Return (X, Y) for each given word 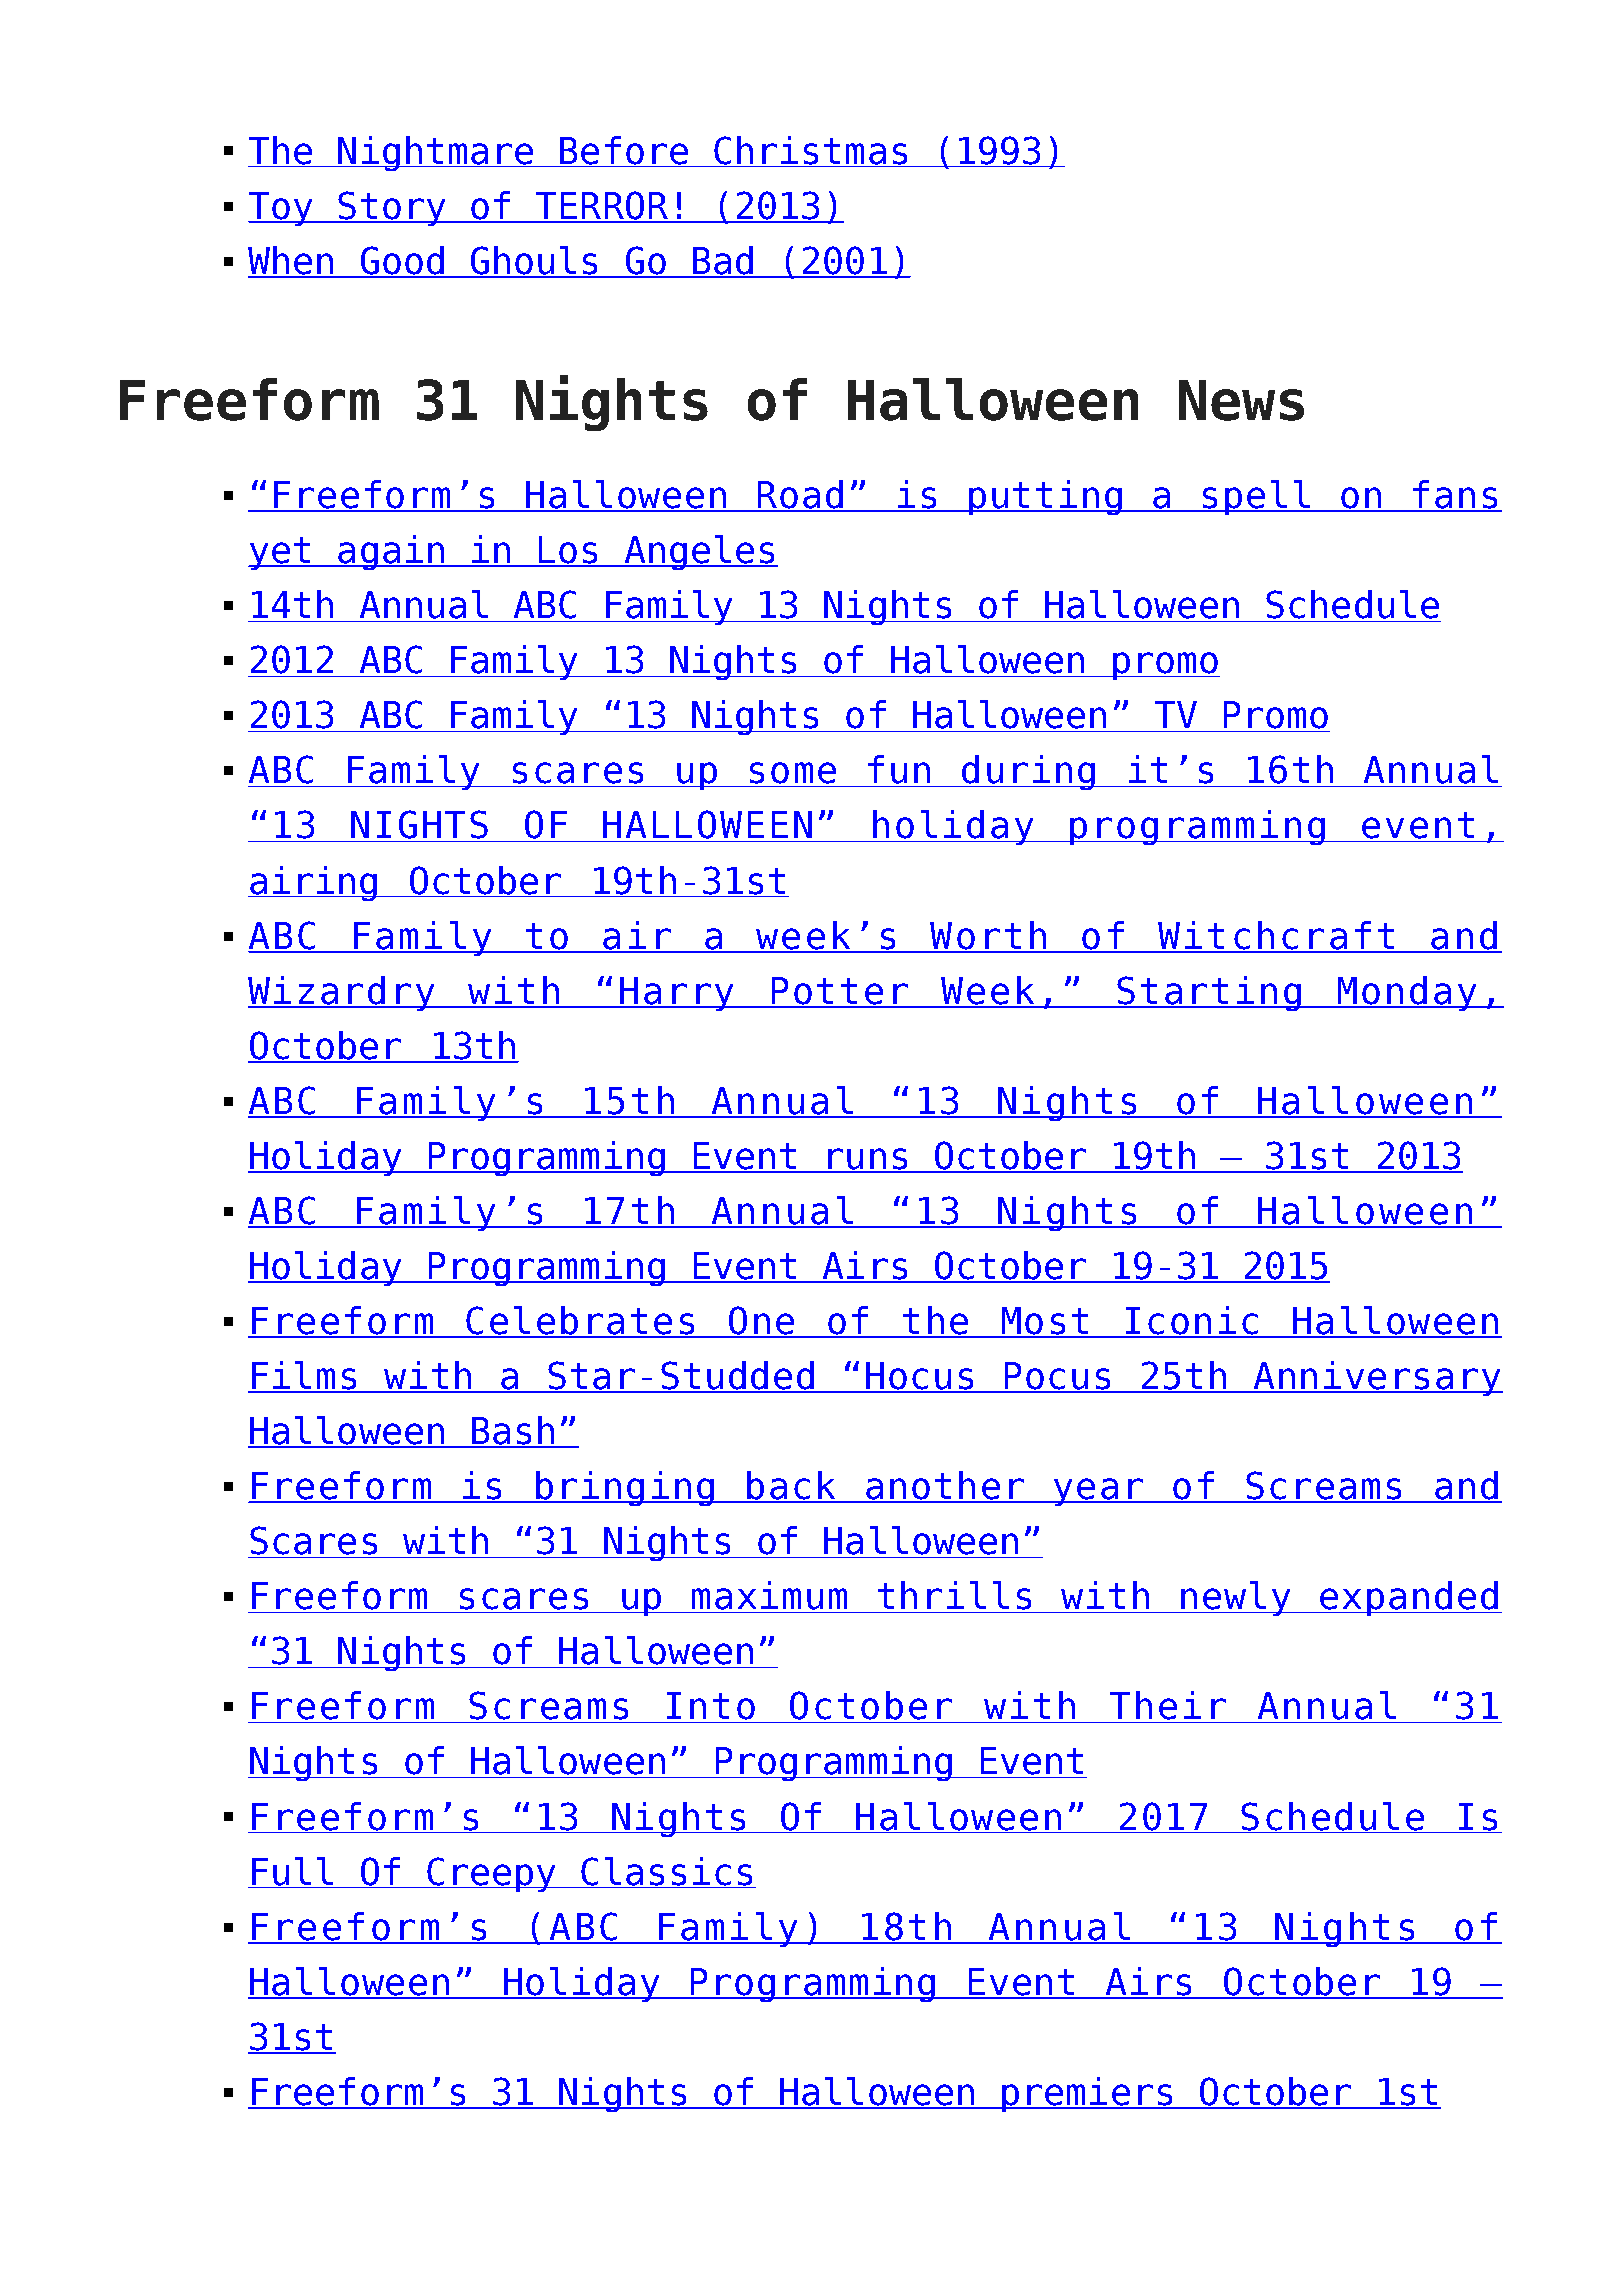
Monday (1407, 993)
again (391, 552)
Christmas (810, 150)
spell (1257, 497)
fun (899, 769)
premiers (1087, 2094)
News (1241, 400)
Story (392, 208)
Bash (513, 1431)
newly (1237, 1598)
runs (868, 1160)
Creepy (491, 1874)
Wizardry (343, 993)
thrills (954, 1595)
